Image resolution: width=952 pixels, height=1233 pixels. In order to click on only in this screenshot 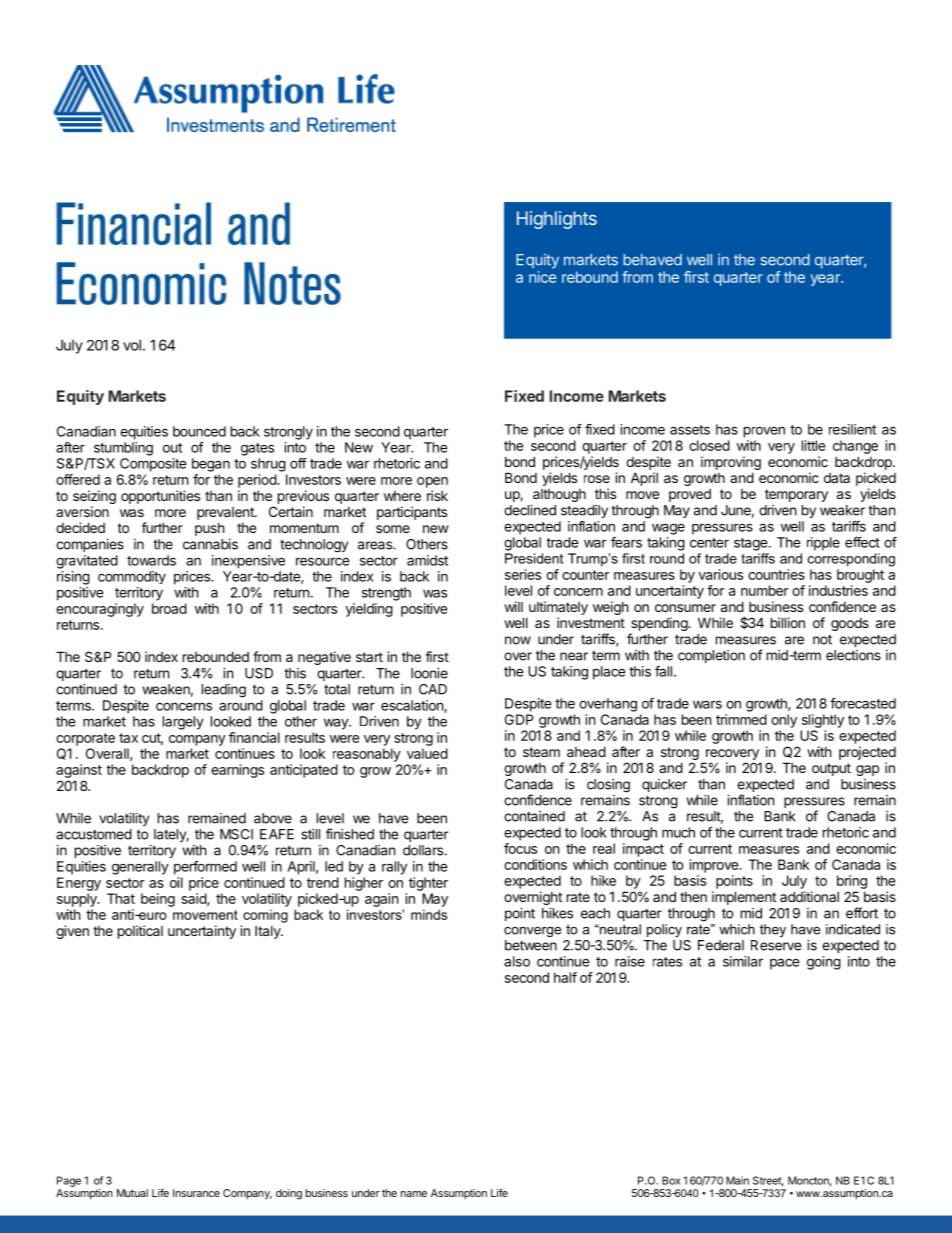, I will do `click(784, 721)`.
